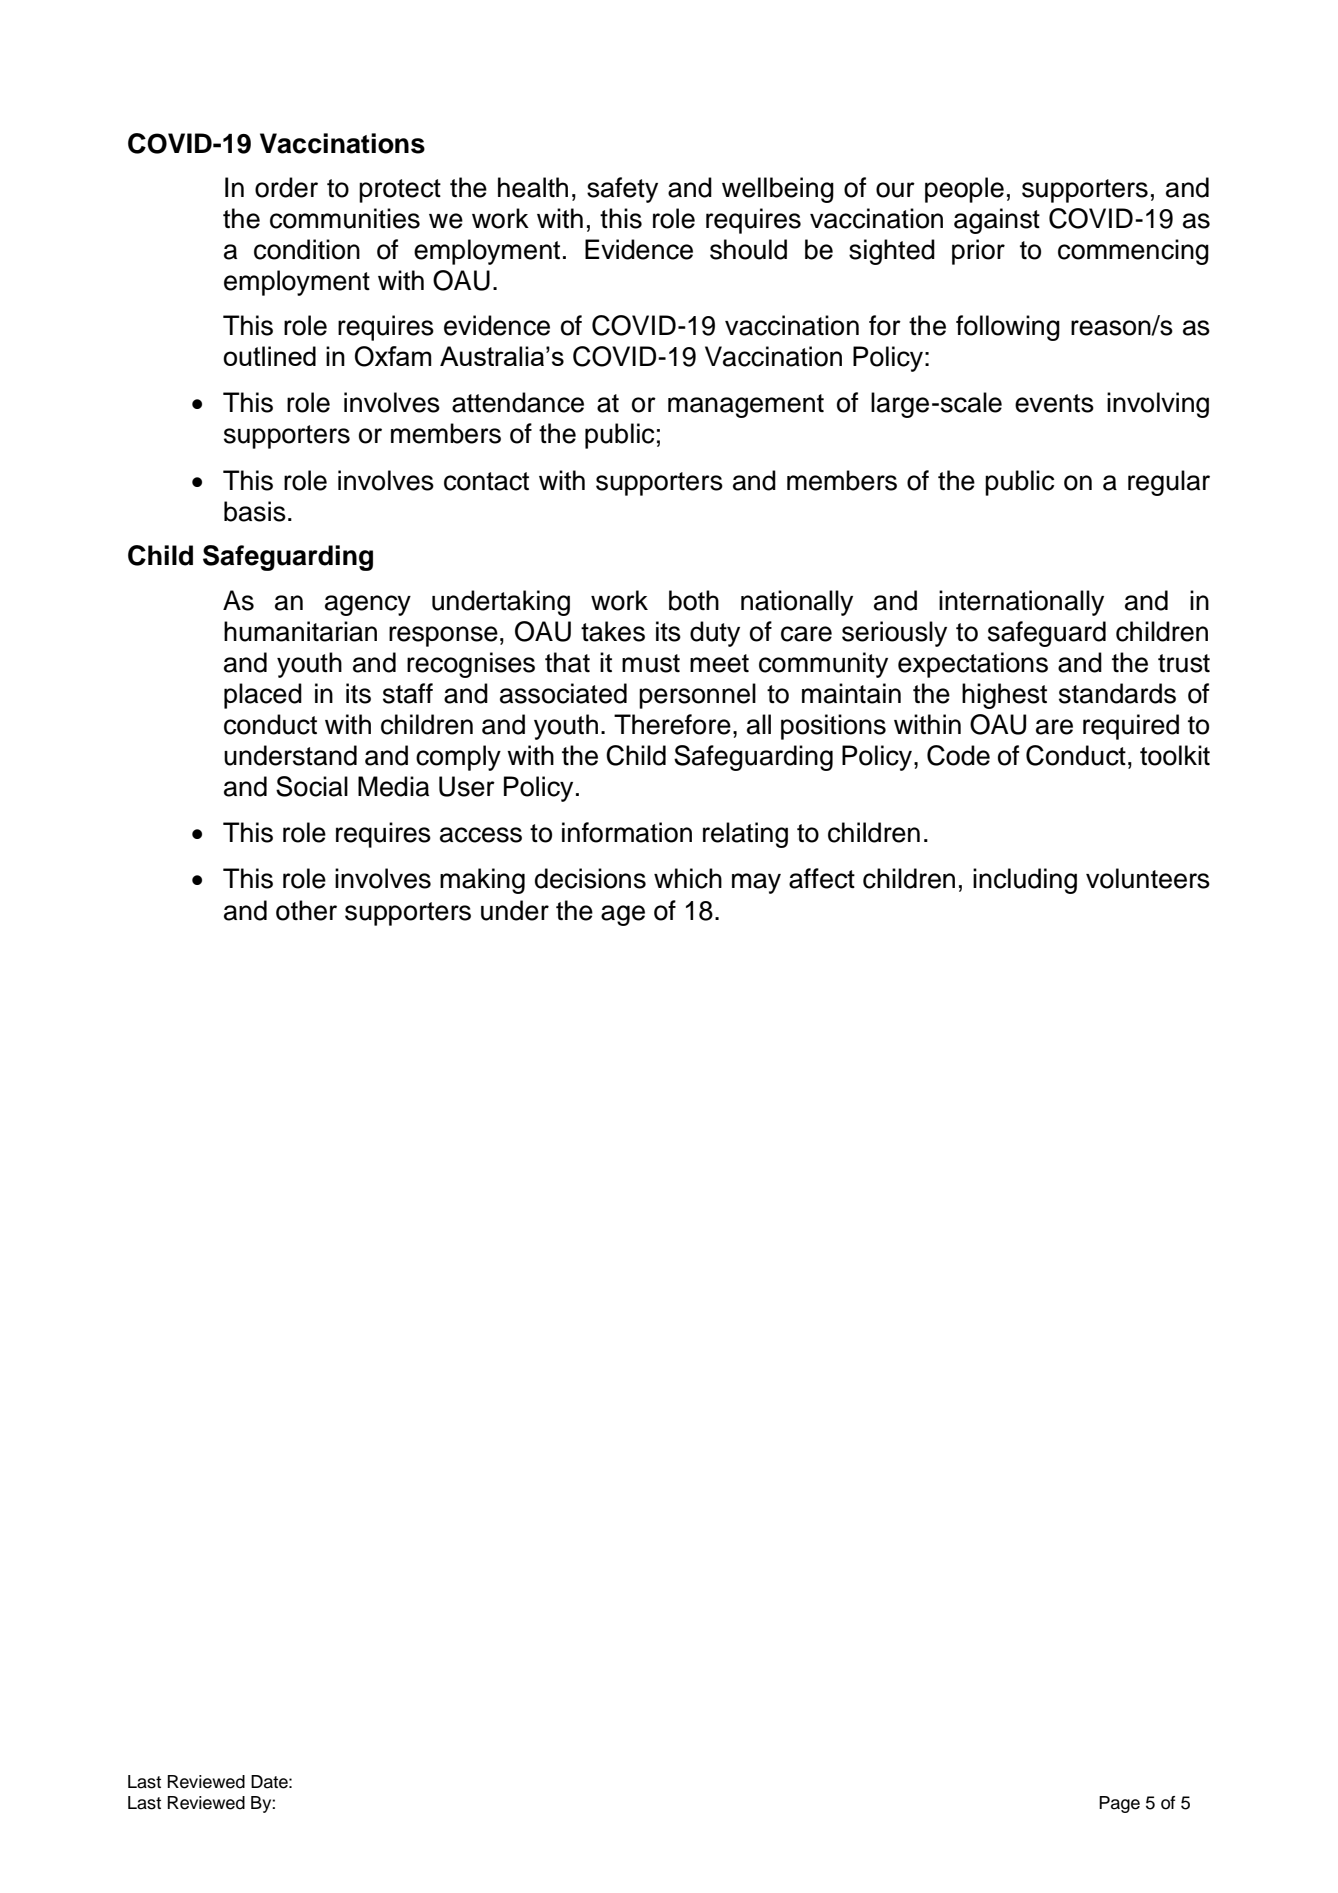 The height and width of the screenshot is (1893, 1338). What do you see at coordinates (748, 249) in the screenshot?
I see `should` at bounding box center [748, 249].
